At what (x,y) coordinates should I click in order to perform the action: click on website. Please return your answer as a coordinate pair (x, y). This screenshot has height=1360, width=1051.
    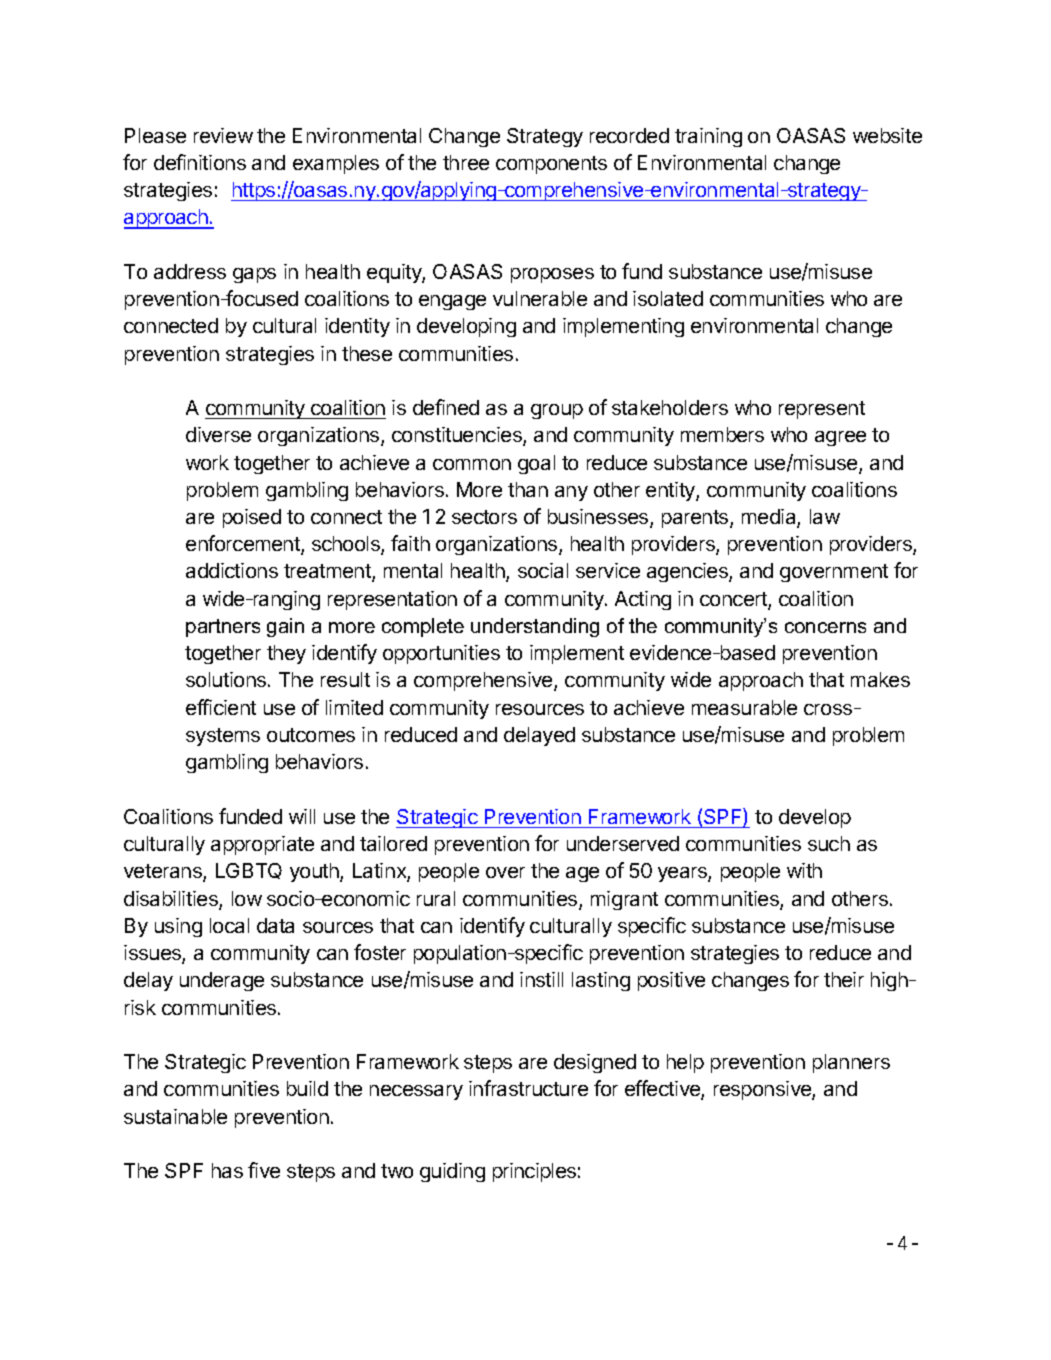
    Looking at the image, I should click on (887, 135).
